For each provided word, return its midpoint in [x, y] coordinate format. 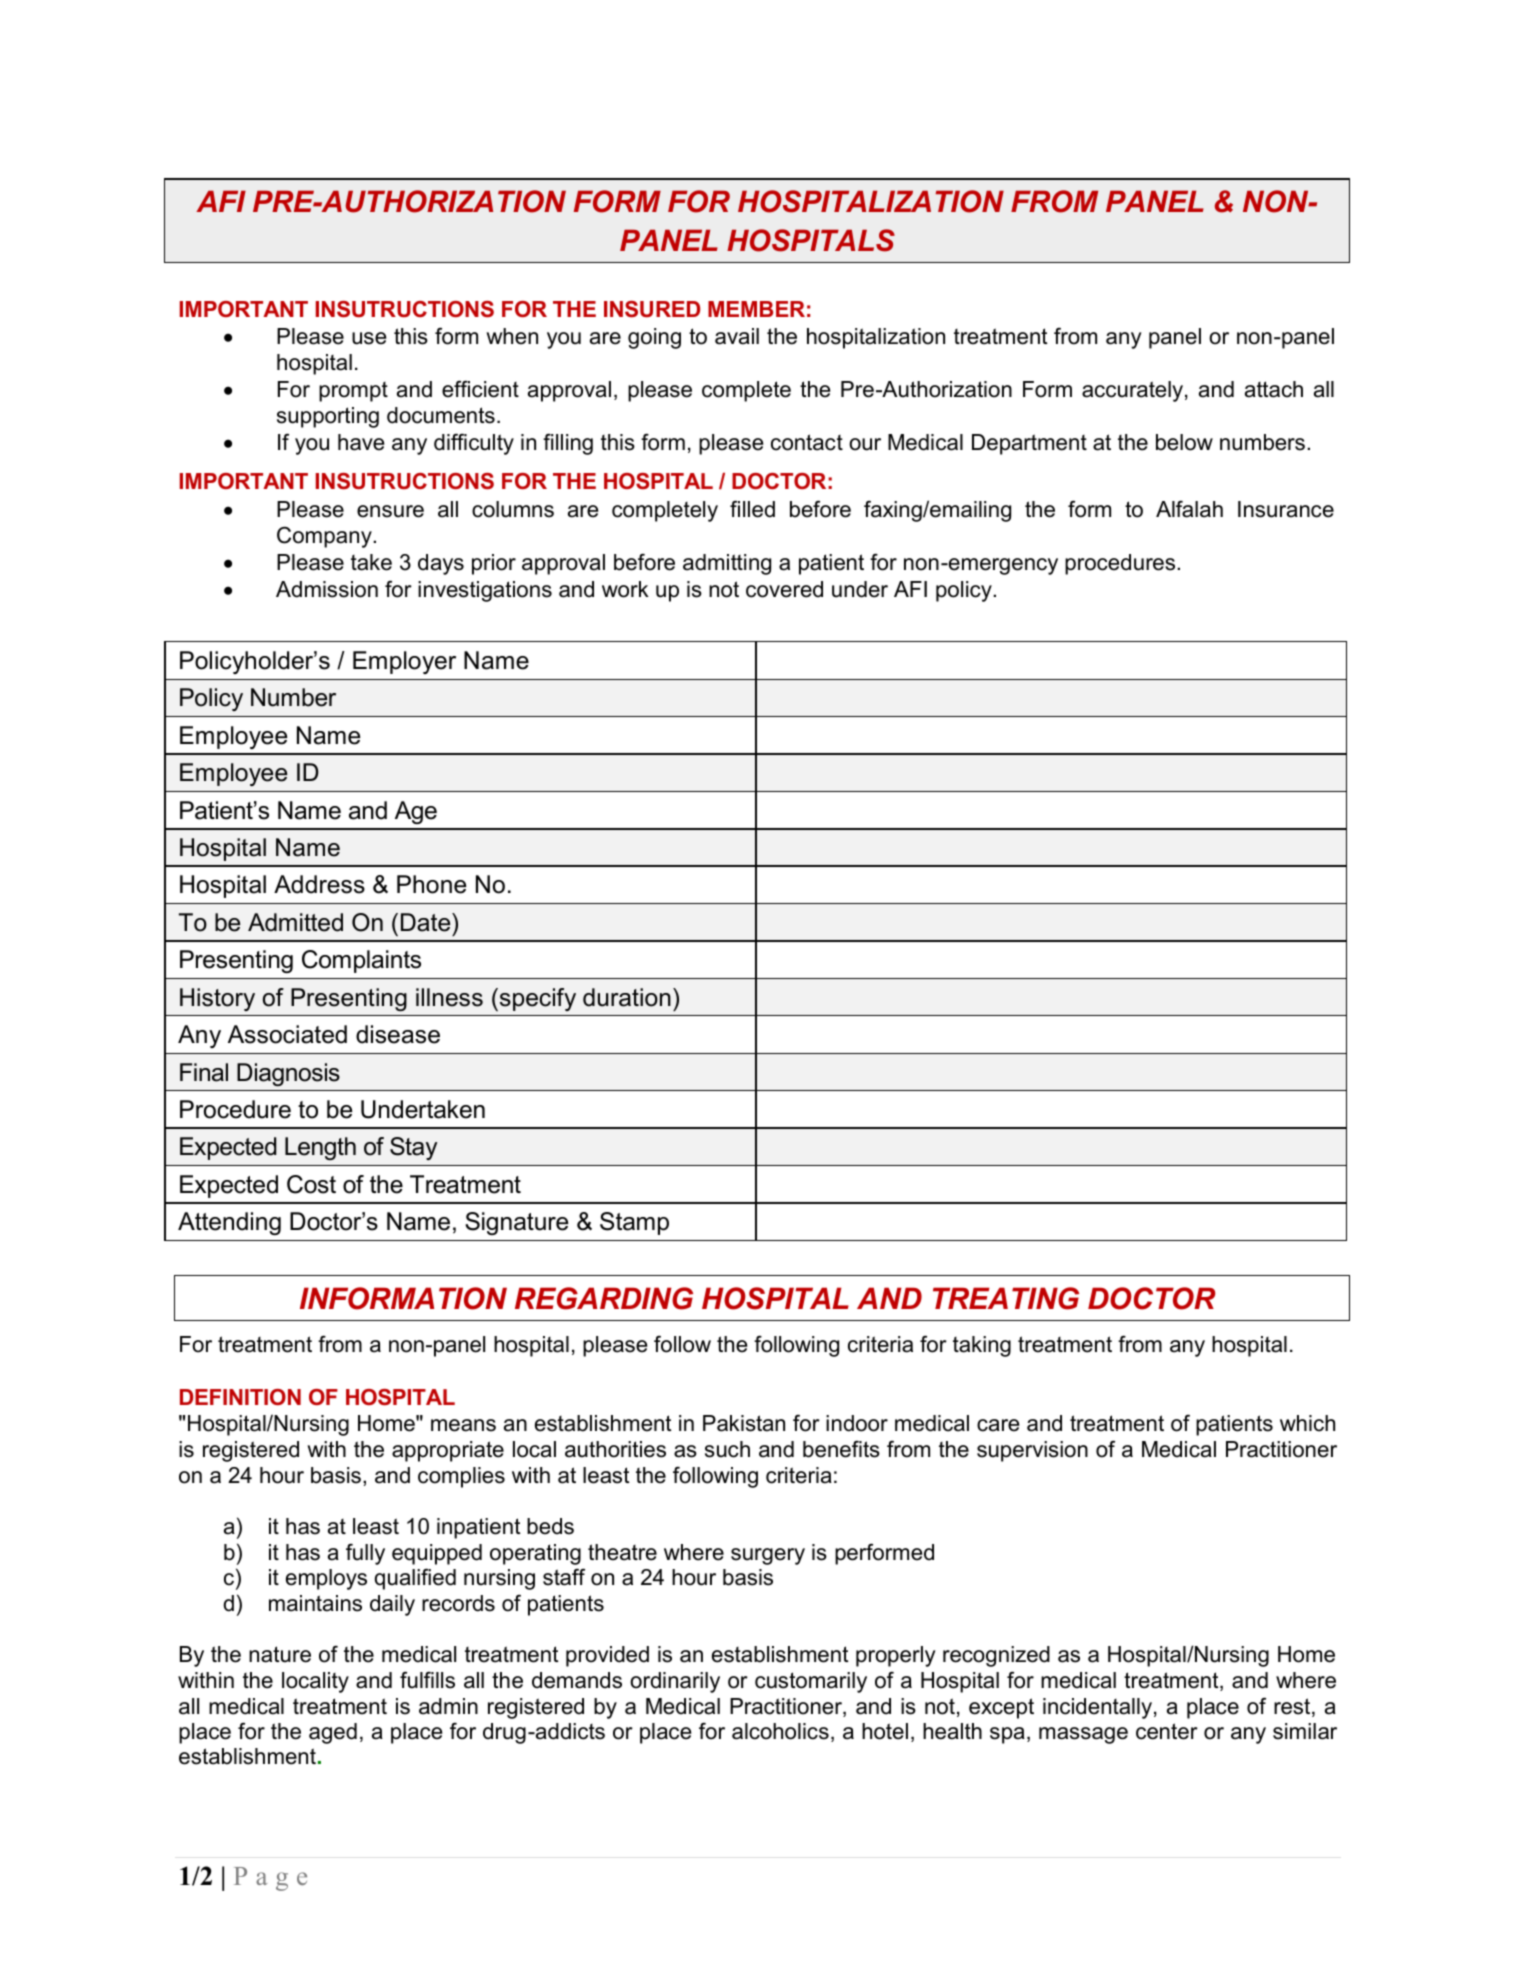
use [369, 338]
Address [319, 884]
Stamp [634, 1223]
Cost [311, 1184]
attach [1274, 389]
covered [784, 589]
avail [737, 336]
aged [333, 1733]
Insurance [1286, 509]
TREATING [1006, 1298]
